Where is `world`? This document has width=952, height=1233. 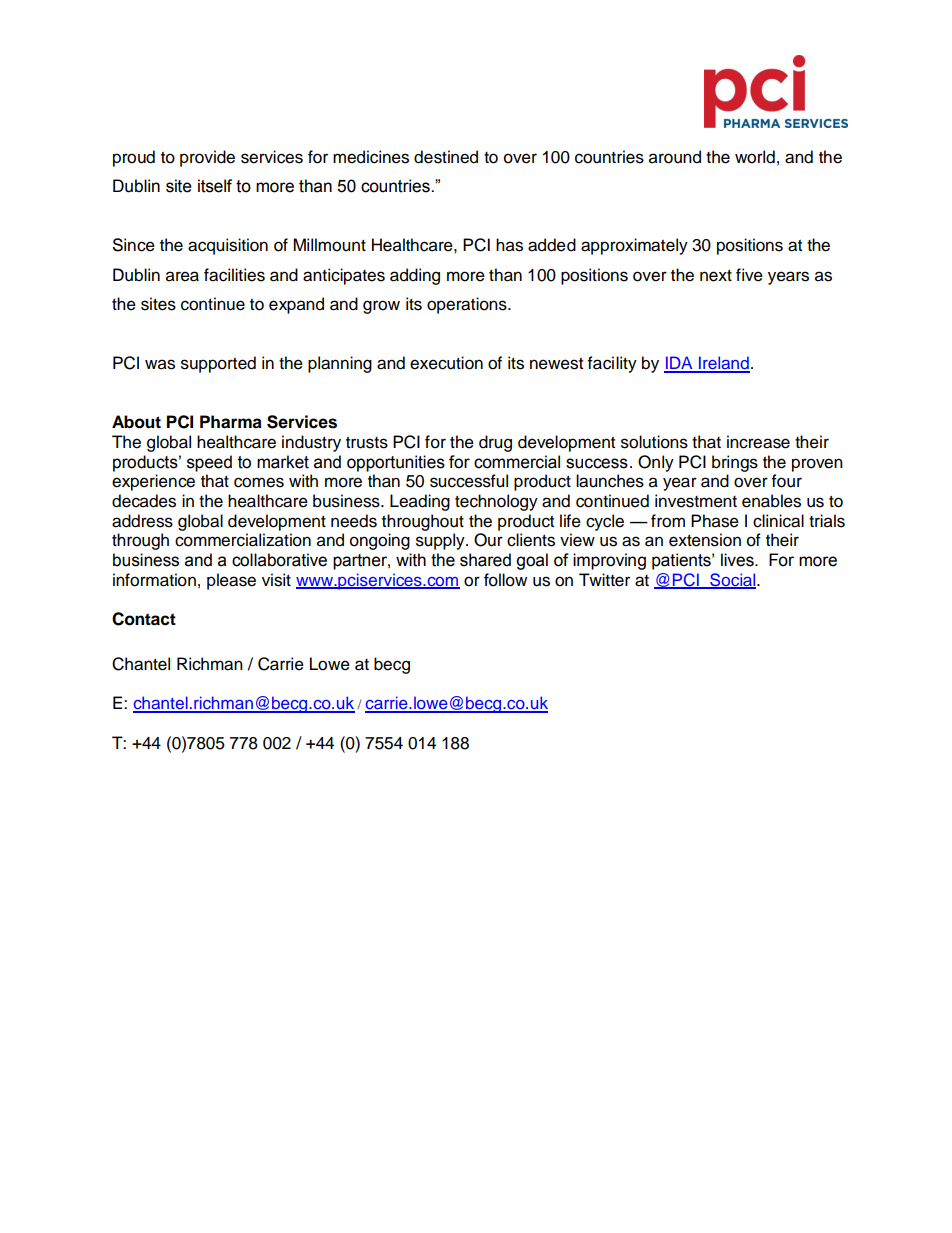
world is located at coordinates (755, 157).
